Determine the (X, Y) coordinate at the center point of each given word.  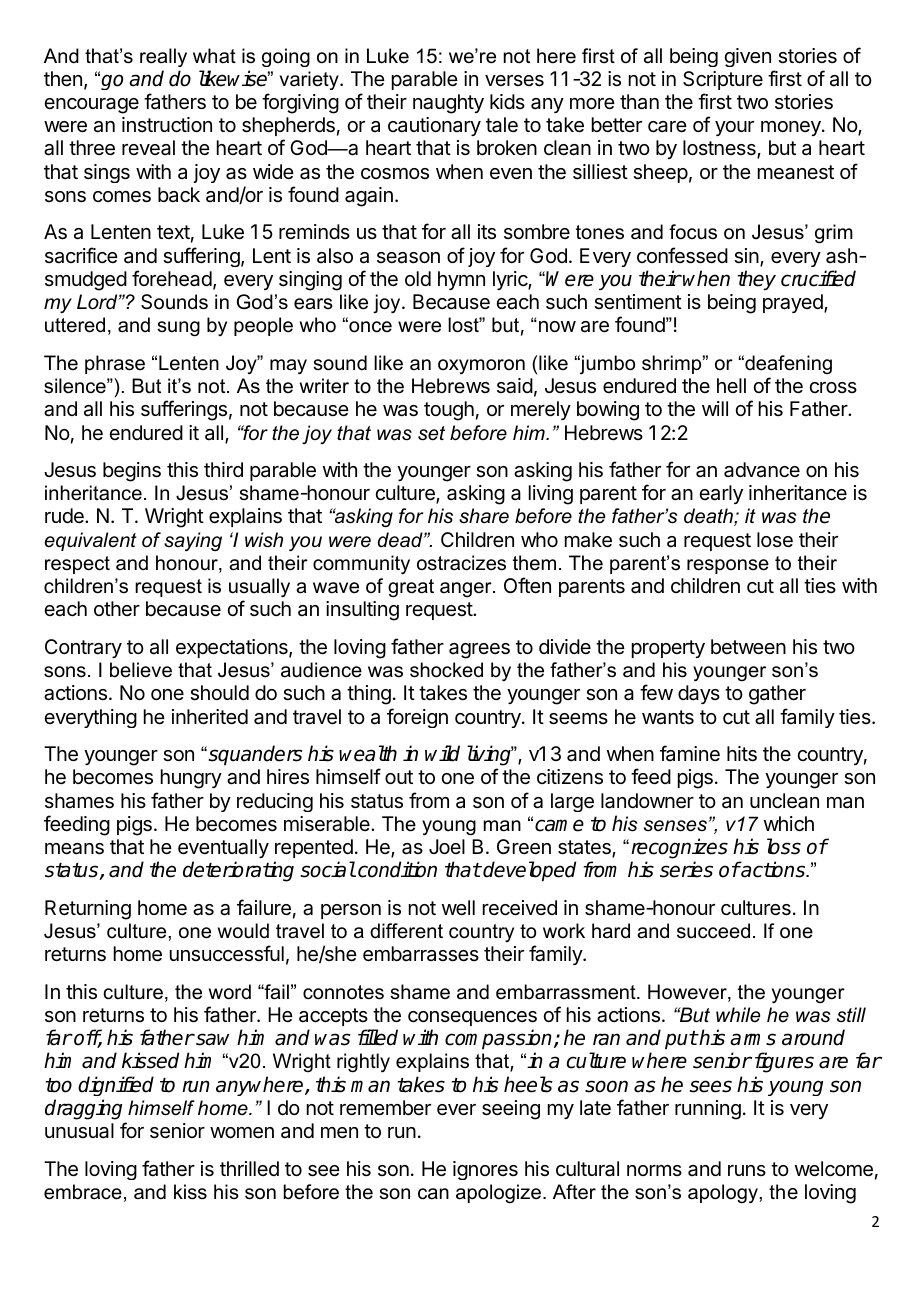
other (117, 608)
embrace (83, 1192)
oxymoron (481, 366)
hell (731, 385)
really (163, 57)
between (748, 646)
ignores (485, 1170)
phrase (115, 364)
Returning (88, 910)
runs (747, 1170)
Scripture (723, 80)
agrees (479, 651)
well (458, 907)
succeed (713, 931)
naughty (448, 104)
